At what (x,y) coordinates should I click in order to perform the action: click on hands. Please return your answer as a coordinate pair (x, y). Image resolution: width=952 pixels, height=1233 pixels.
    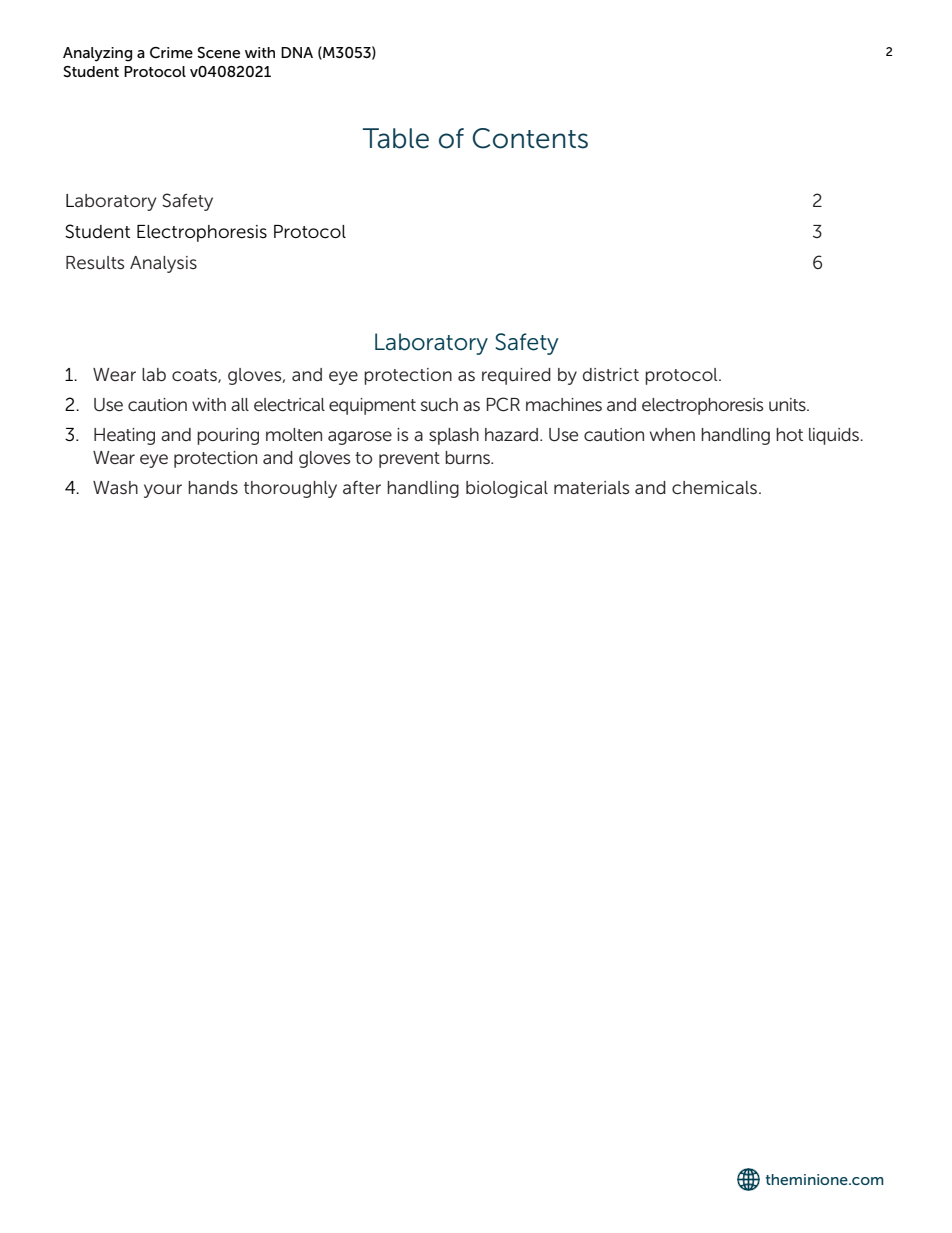
    Looking at the image, I should click on (213, 487).
